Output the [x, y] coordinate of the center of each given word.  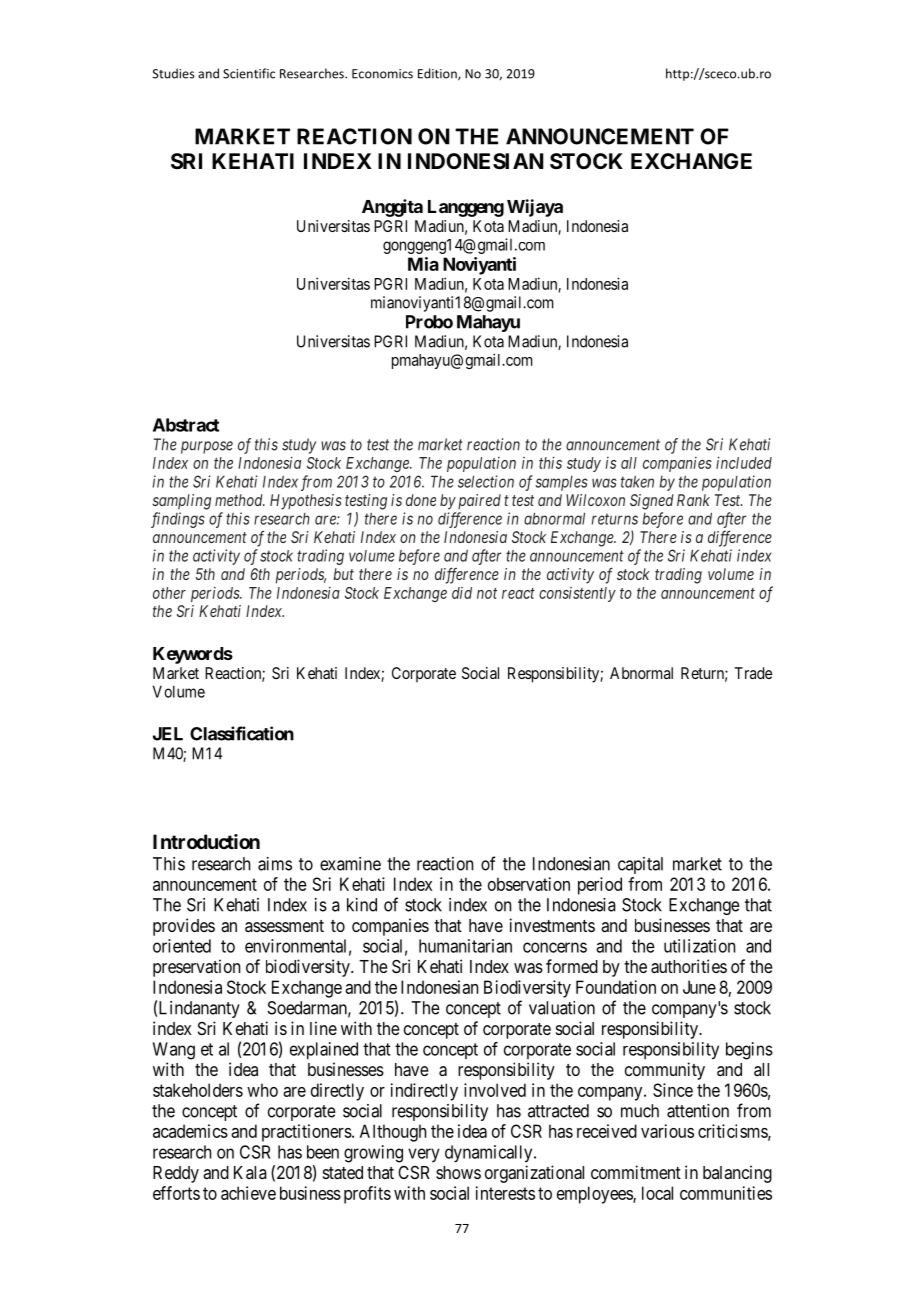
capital [640, 865]
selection [486, 481]
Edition [438, 74]
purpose [207, 447]
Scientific [249, 73]
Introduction [206, 841]
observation [529, 884]
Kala [250, 1172]
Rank [693, 500]
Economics [382, 74]
